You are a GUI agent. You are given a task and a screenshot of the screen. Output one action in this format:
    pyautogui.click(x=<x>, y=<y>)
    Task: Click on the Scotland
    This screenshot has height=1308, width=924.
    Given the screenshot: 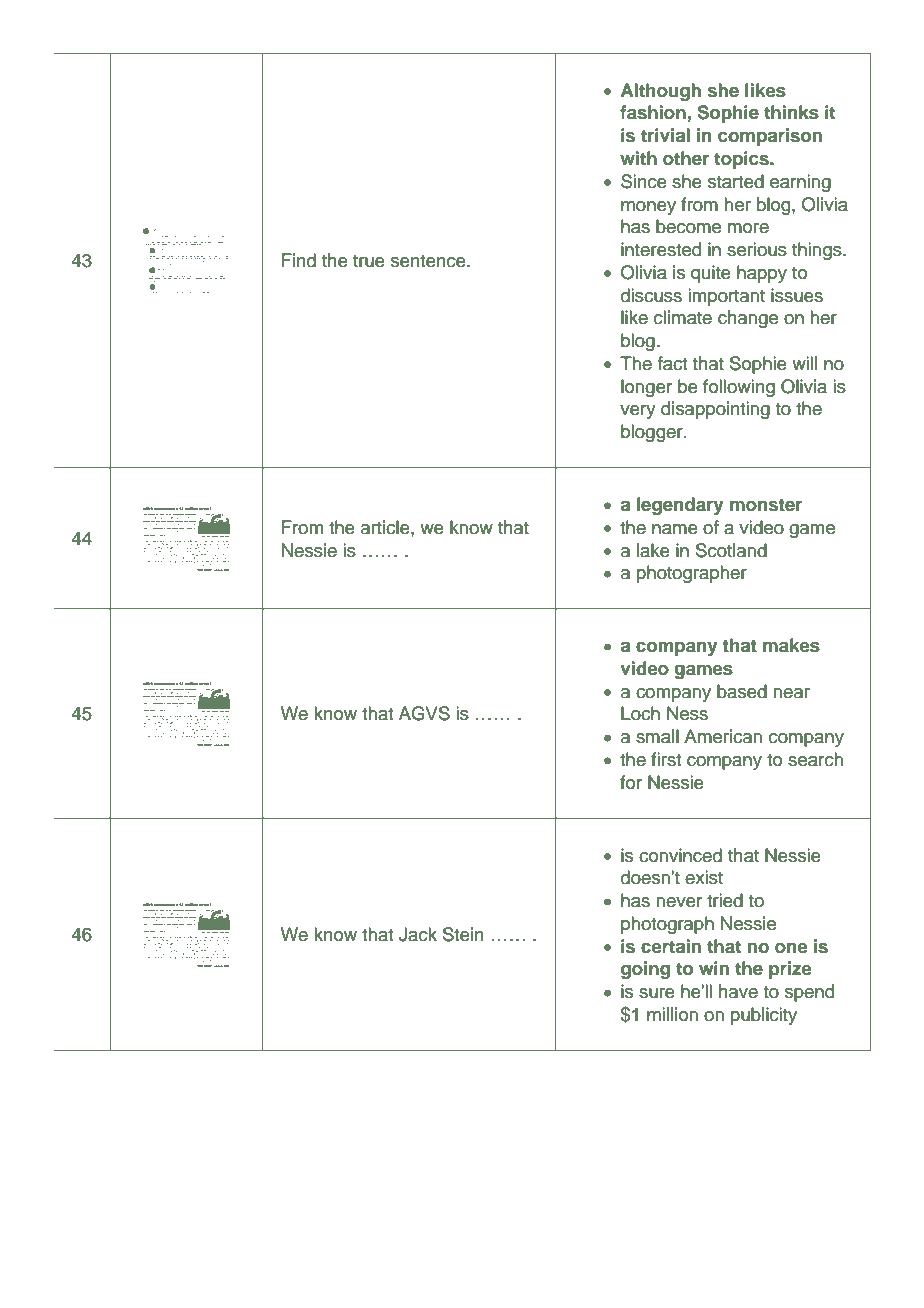 What is the action you would take?
    pyautogui.click(x=731, y=550)
